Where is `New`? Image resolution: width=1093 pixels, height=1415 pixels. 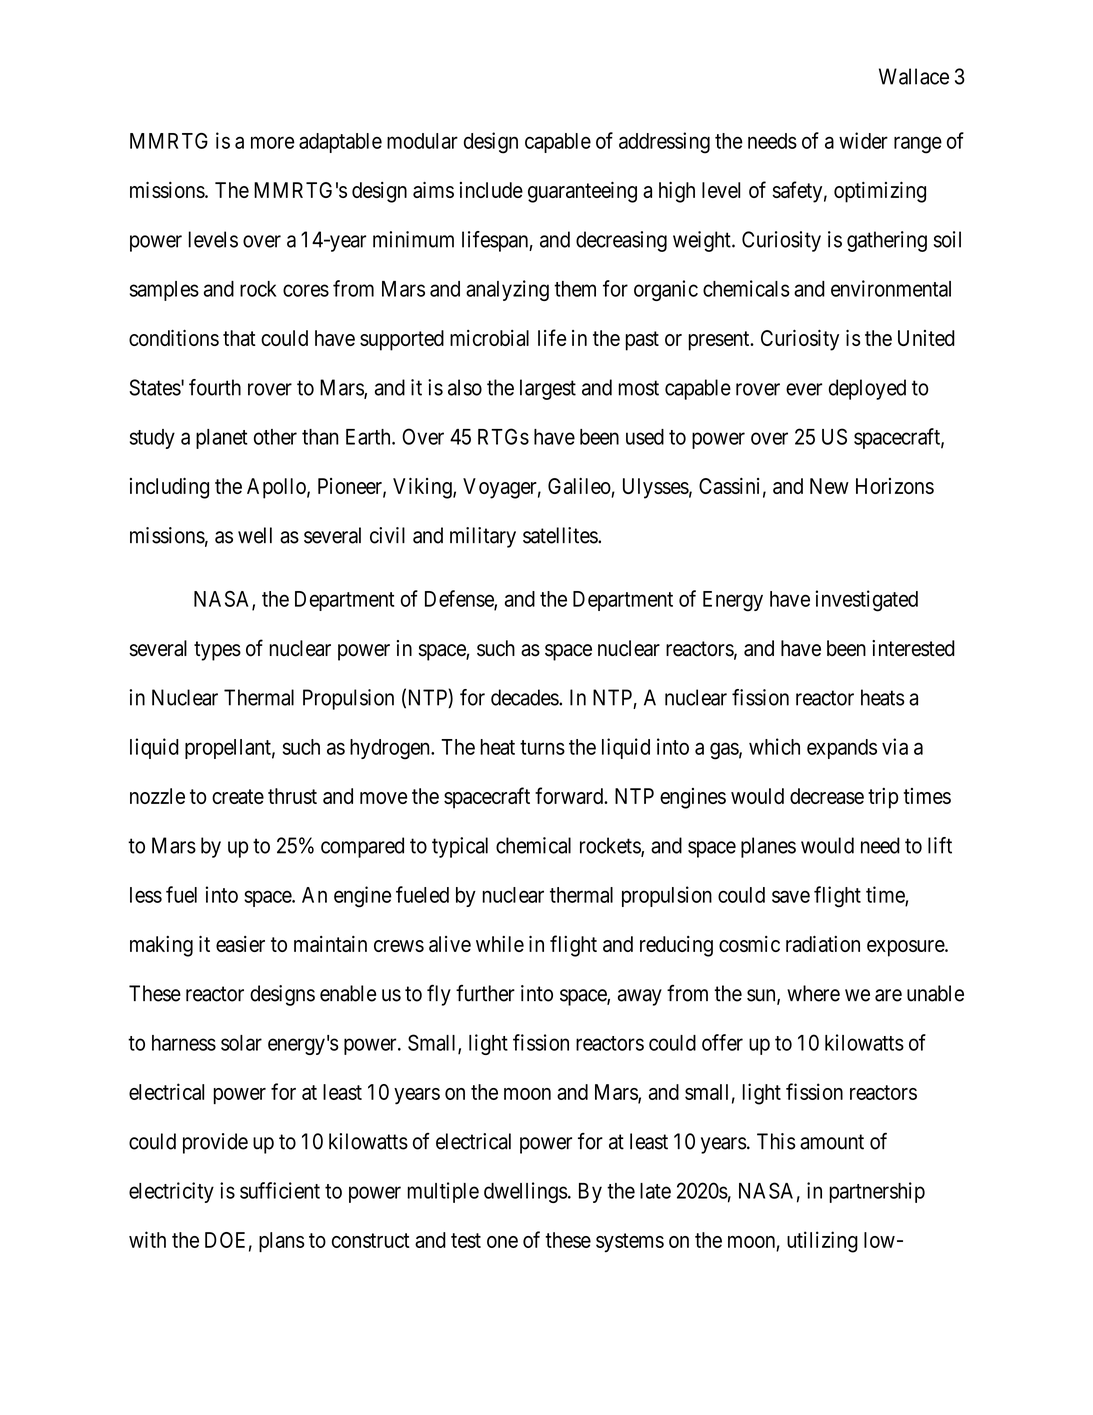 New is located at coordinates (829, 486).
